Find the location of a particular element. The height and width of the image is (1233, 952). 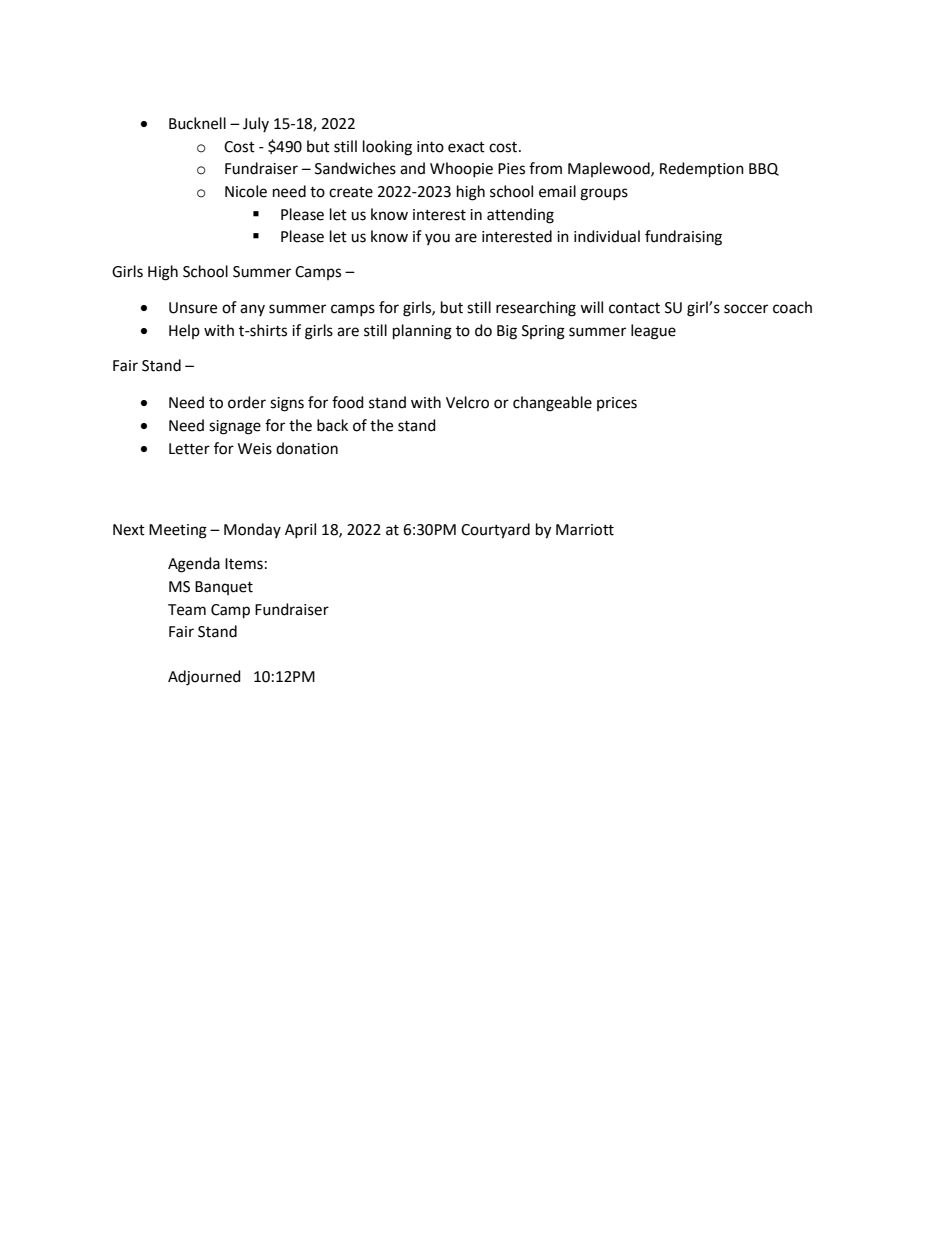

planning is located at coordinates (422, 332).
